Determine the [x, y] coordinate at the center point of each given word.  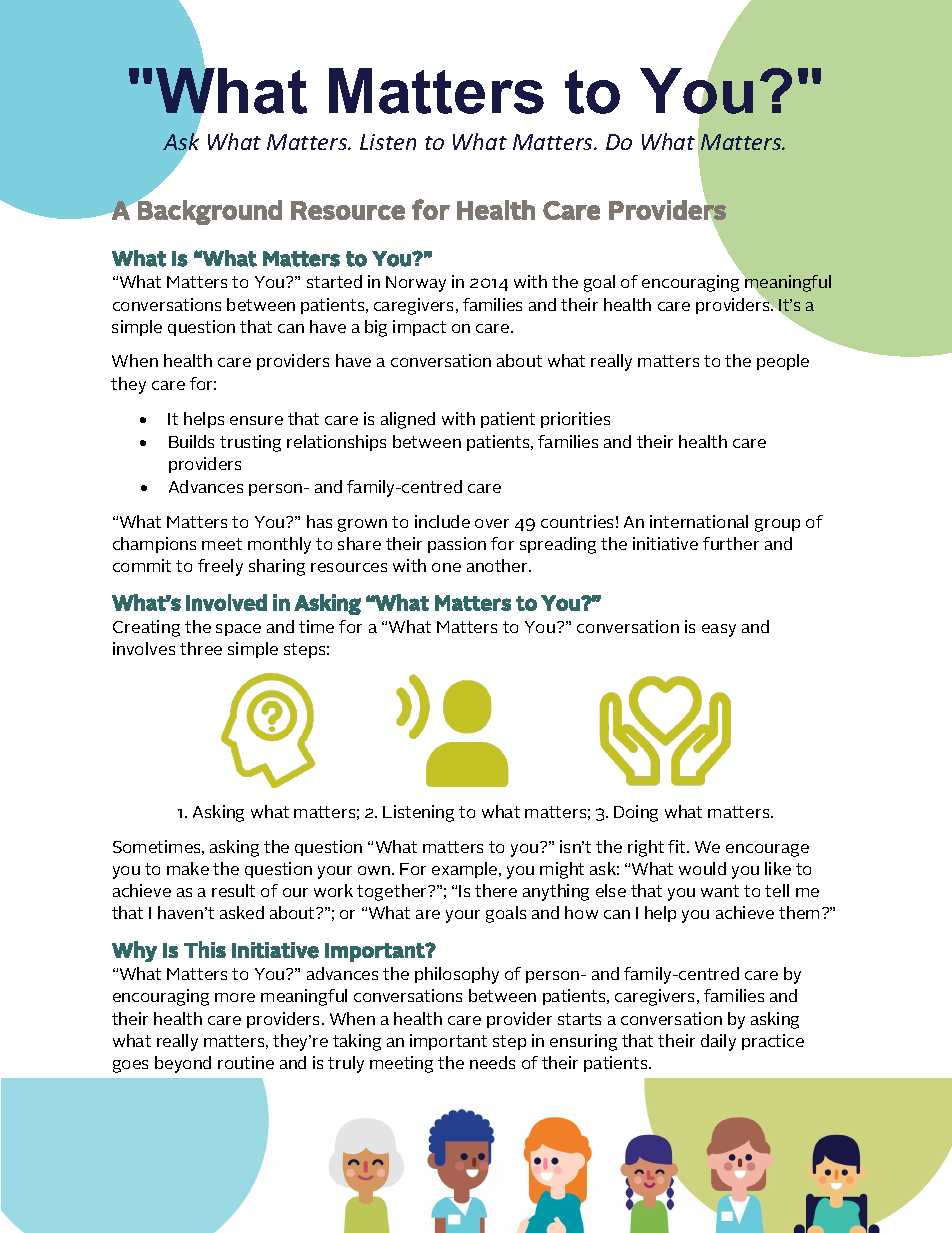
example [466, 870]
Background [209, 211]
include [442, 521]
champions [154, 545]
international [699, 521]
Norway [416, 284]
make [188, 868]
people [783, 362]
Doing [636, 813]
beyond [183, 1064]
